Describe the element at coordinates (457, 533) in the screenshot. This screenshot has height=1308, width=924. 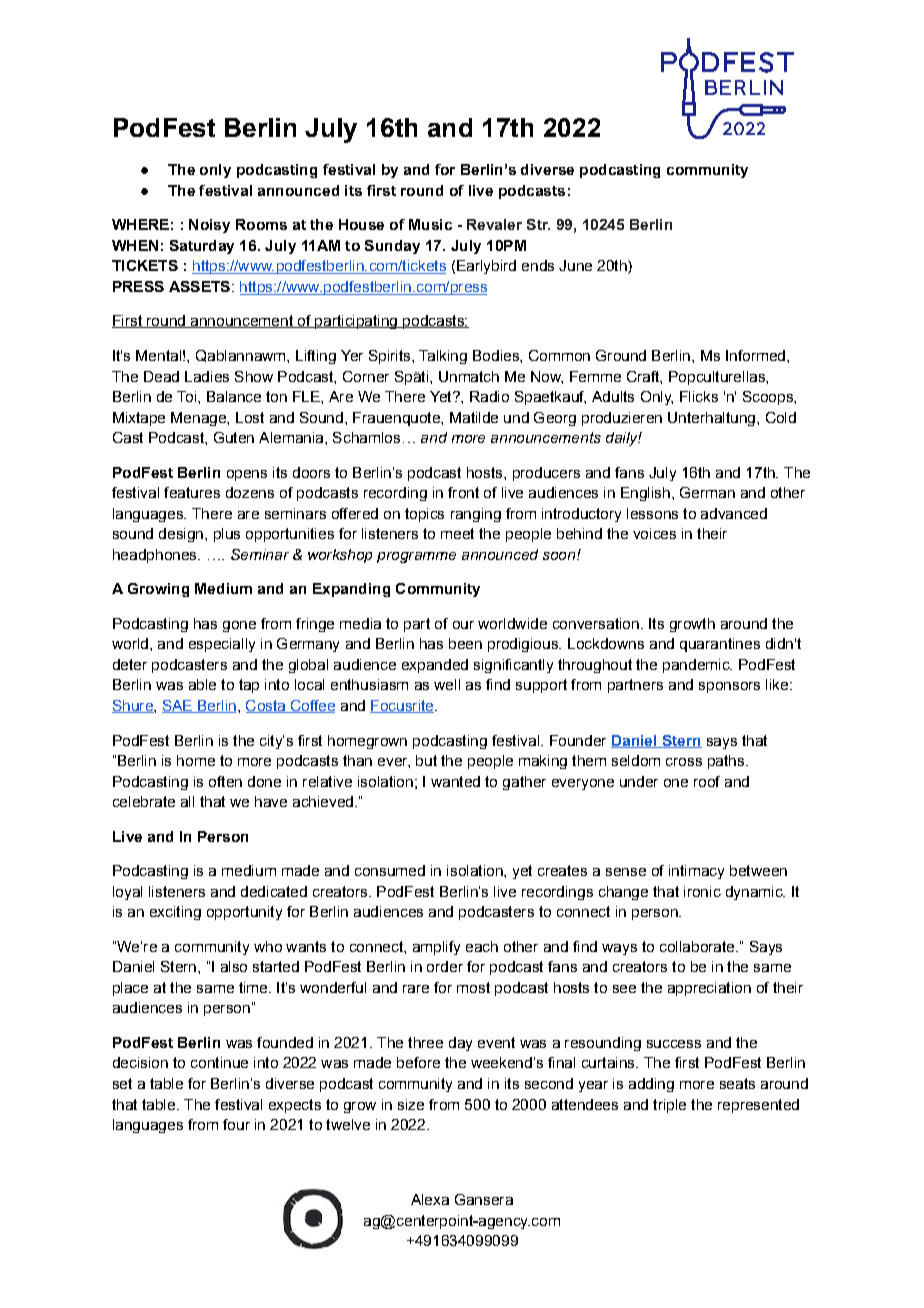
I see `meet` at that location.
